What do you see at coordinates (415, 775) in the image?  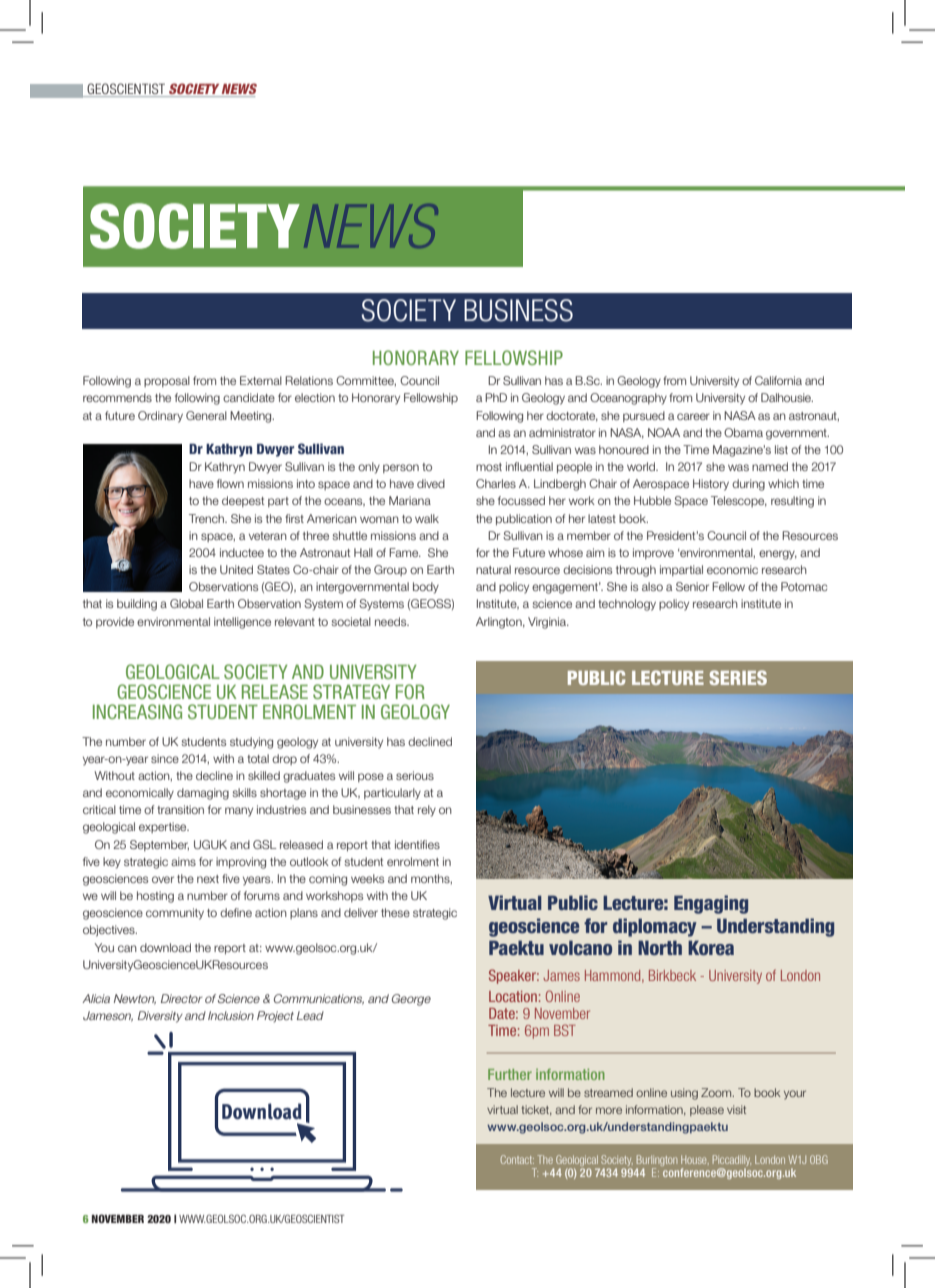 I see `serious` at bounding box center [415, 775].
